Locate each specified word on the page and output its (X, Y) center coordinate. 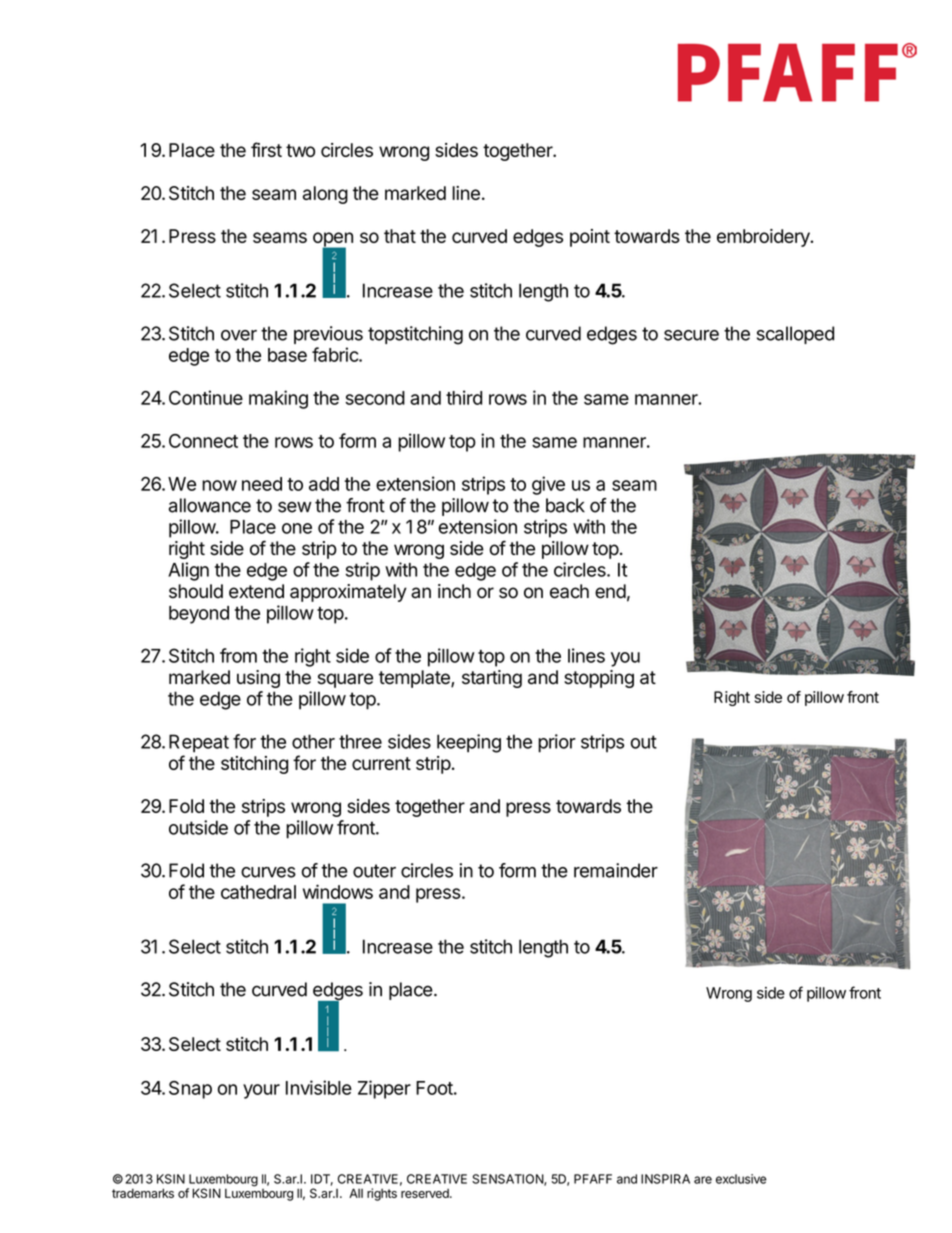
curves (268, 872)
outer (374, 871)
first (266, 149)
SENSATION (508, 1180)
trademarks (143, 1193)
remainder (616, 870)
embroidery (764, 238)
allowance (210, 505)
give (548, 485)
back (565, 505)
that (400, 236)
